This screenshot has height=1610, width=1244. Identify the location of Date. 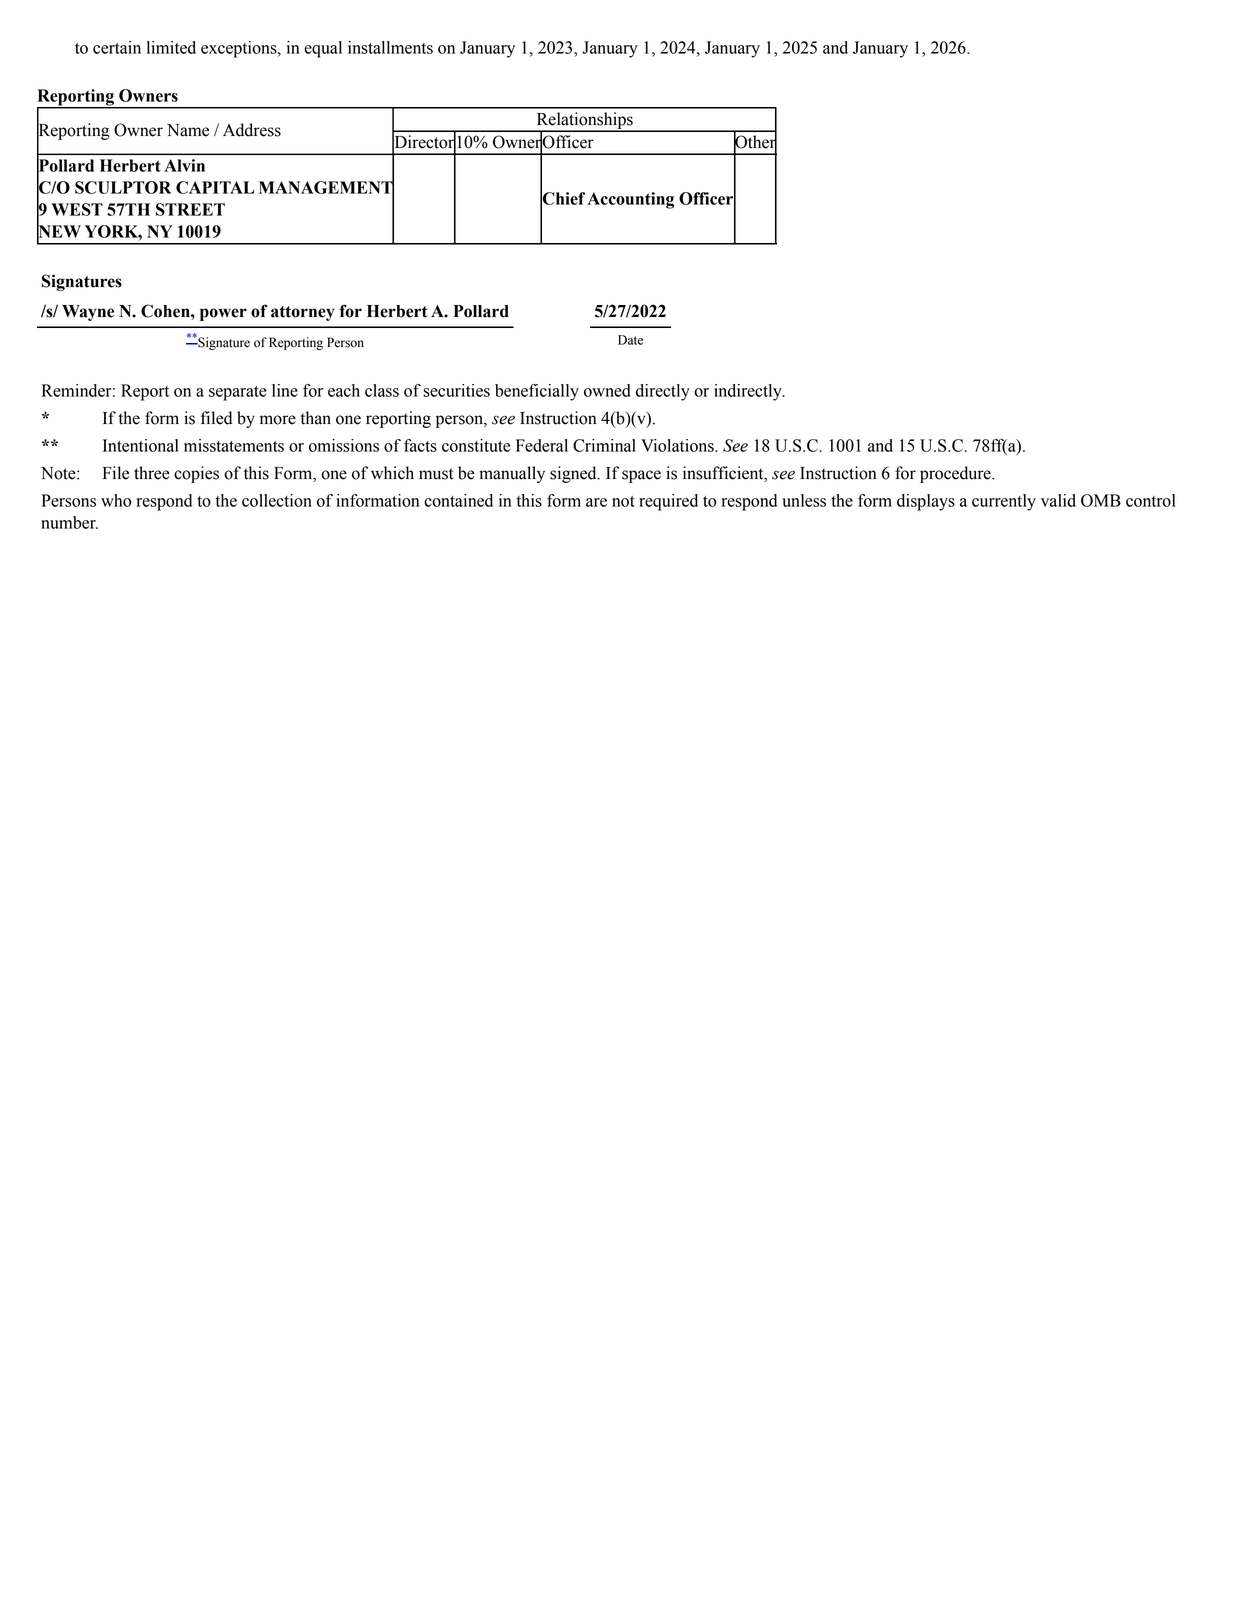
(630, 340).
